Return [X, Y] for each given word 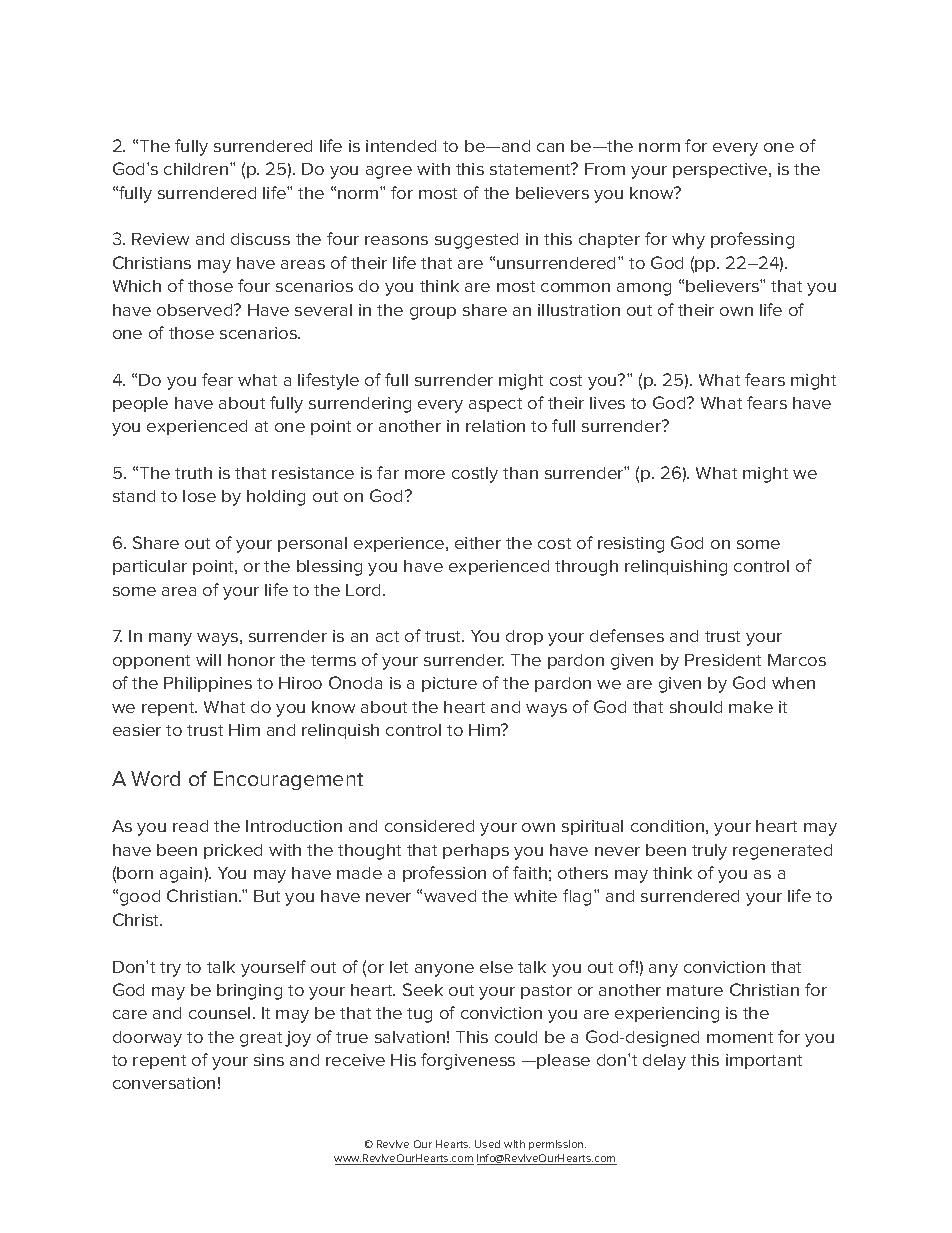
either [478, 543]
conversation [164, 1083]
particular [150, 567]
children [197, 169]
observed [196, 310]
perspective [721, 170]
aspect [495, 405]
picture [449, 684]
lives [607, 403]
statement [531, 169]
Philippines [208, 684]
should [696, 707]
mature [695, 990]
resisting [631, 545]
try [170, 969]
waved [450, 896]
